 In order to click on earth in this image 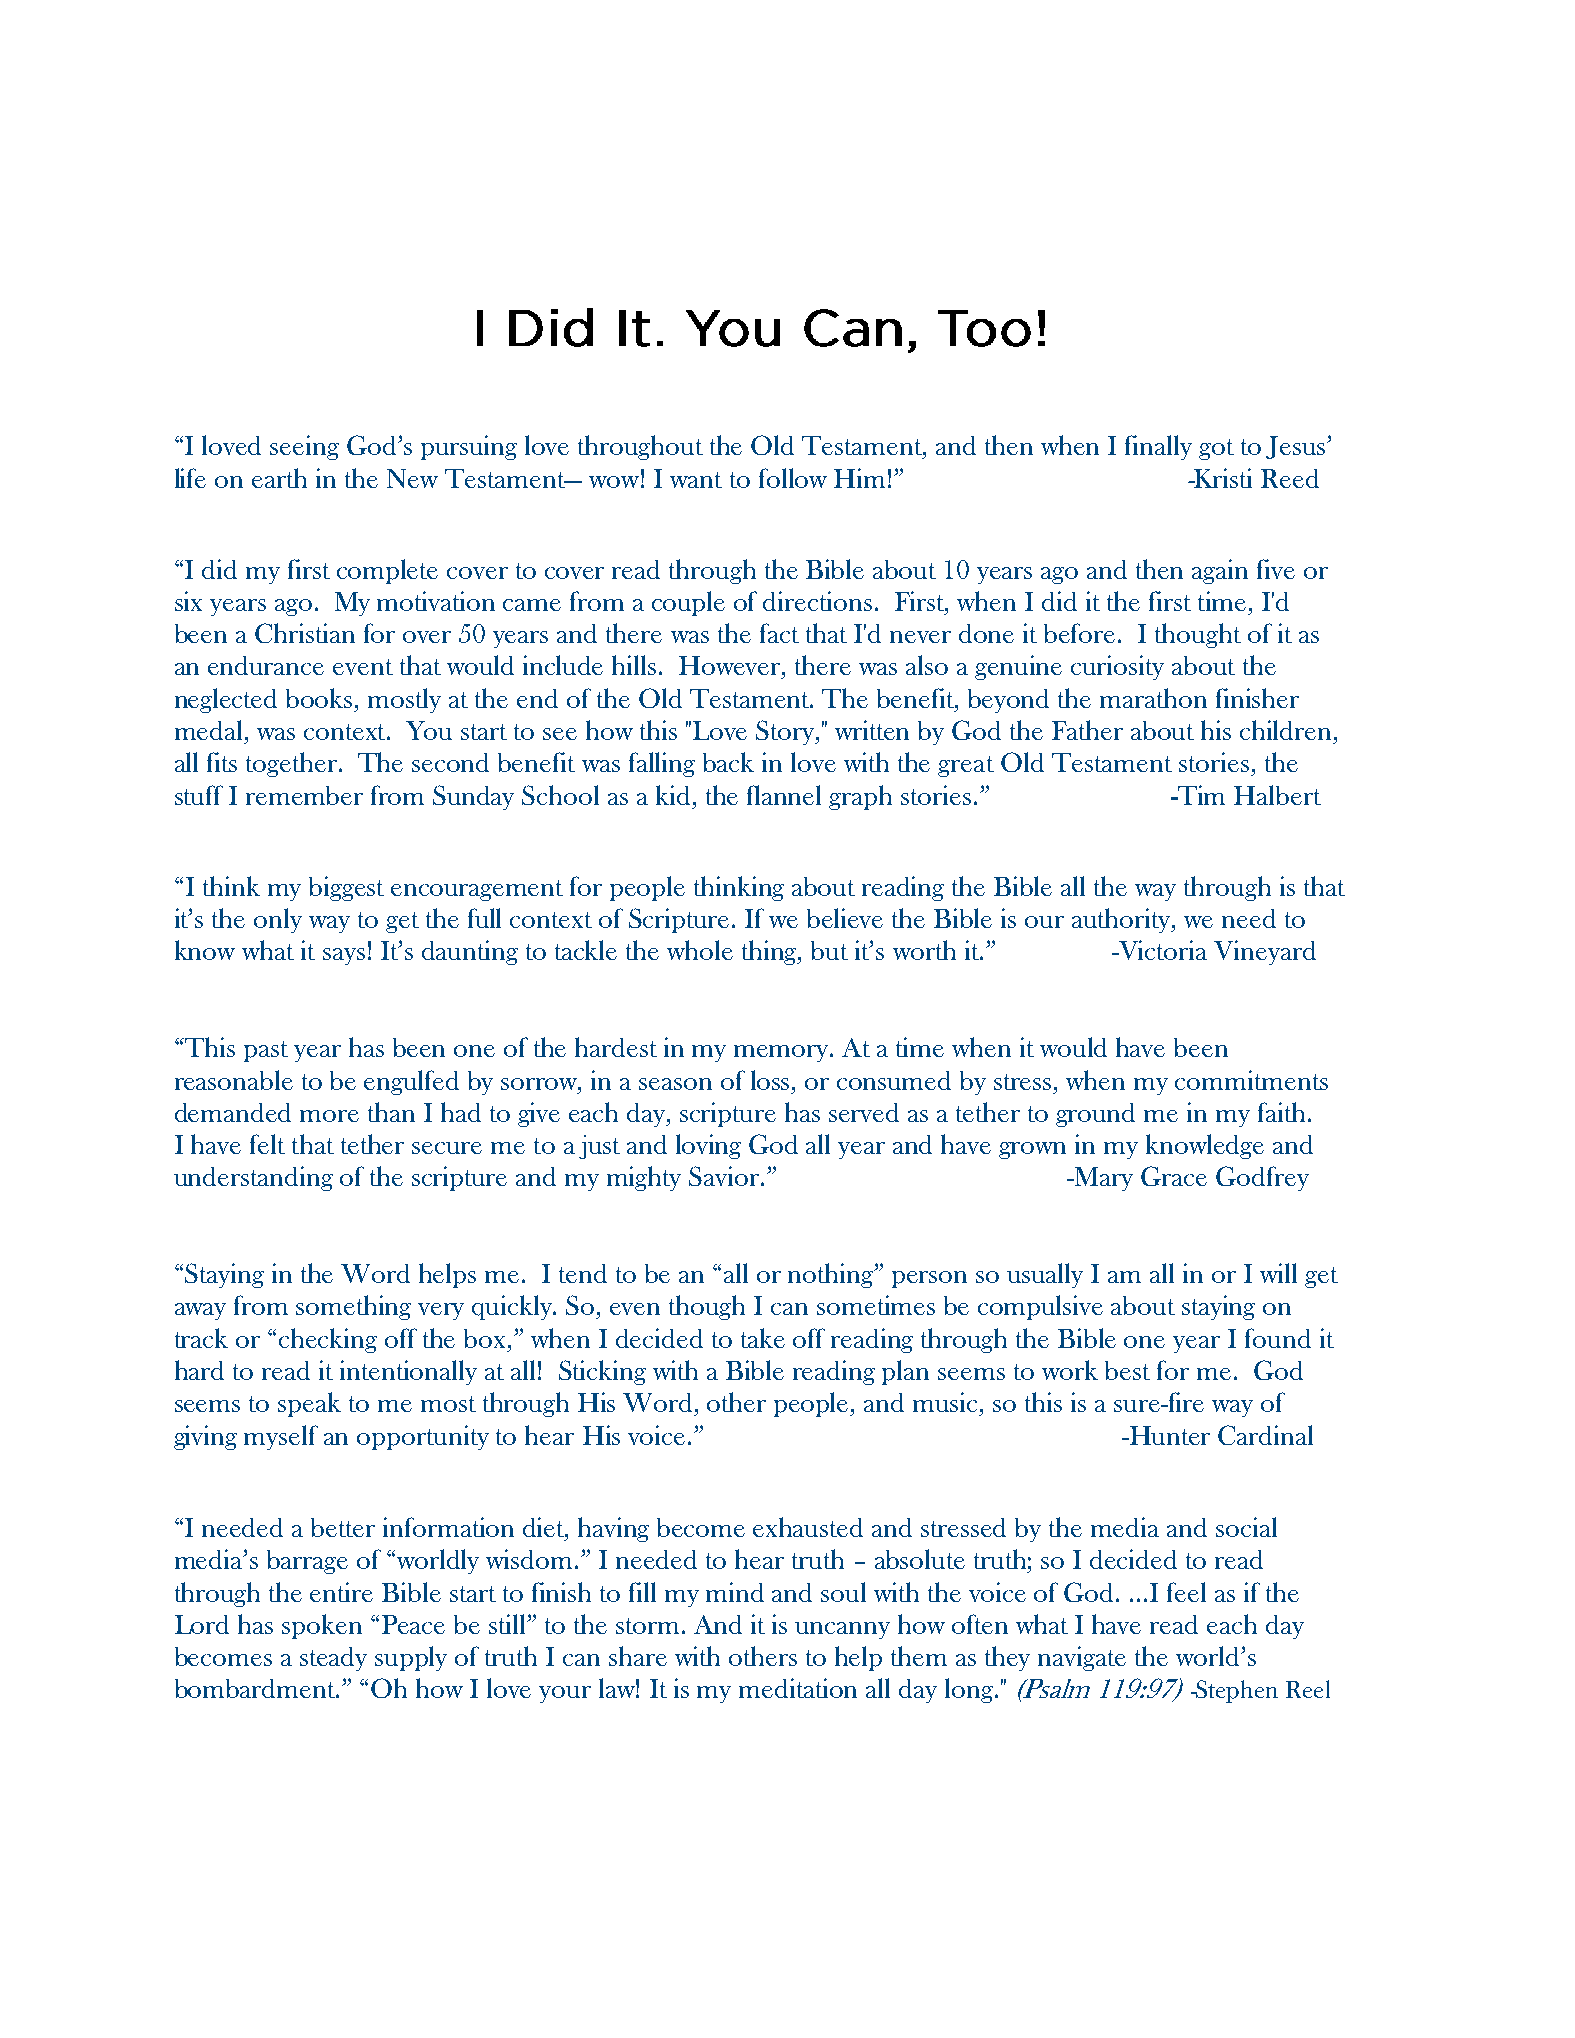, I will do `click(279, 478)`.
